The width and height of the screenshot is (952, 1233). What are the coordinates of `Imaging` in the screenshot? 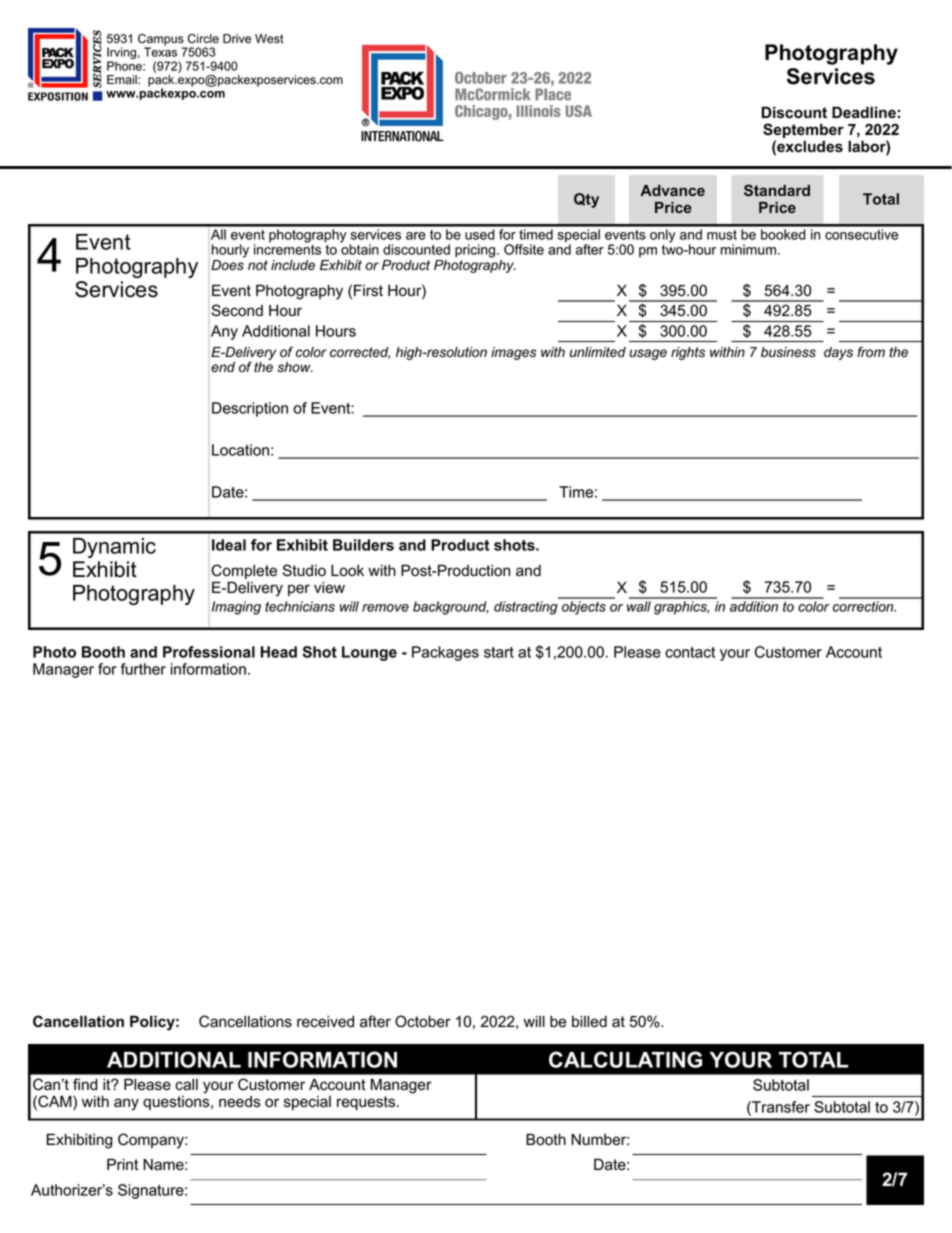 It's located at (236, 608).
